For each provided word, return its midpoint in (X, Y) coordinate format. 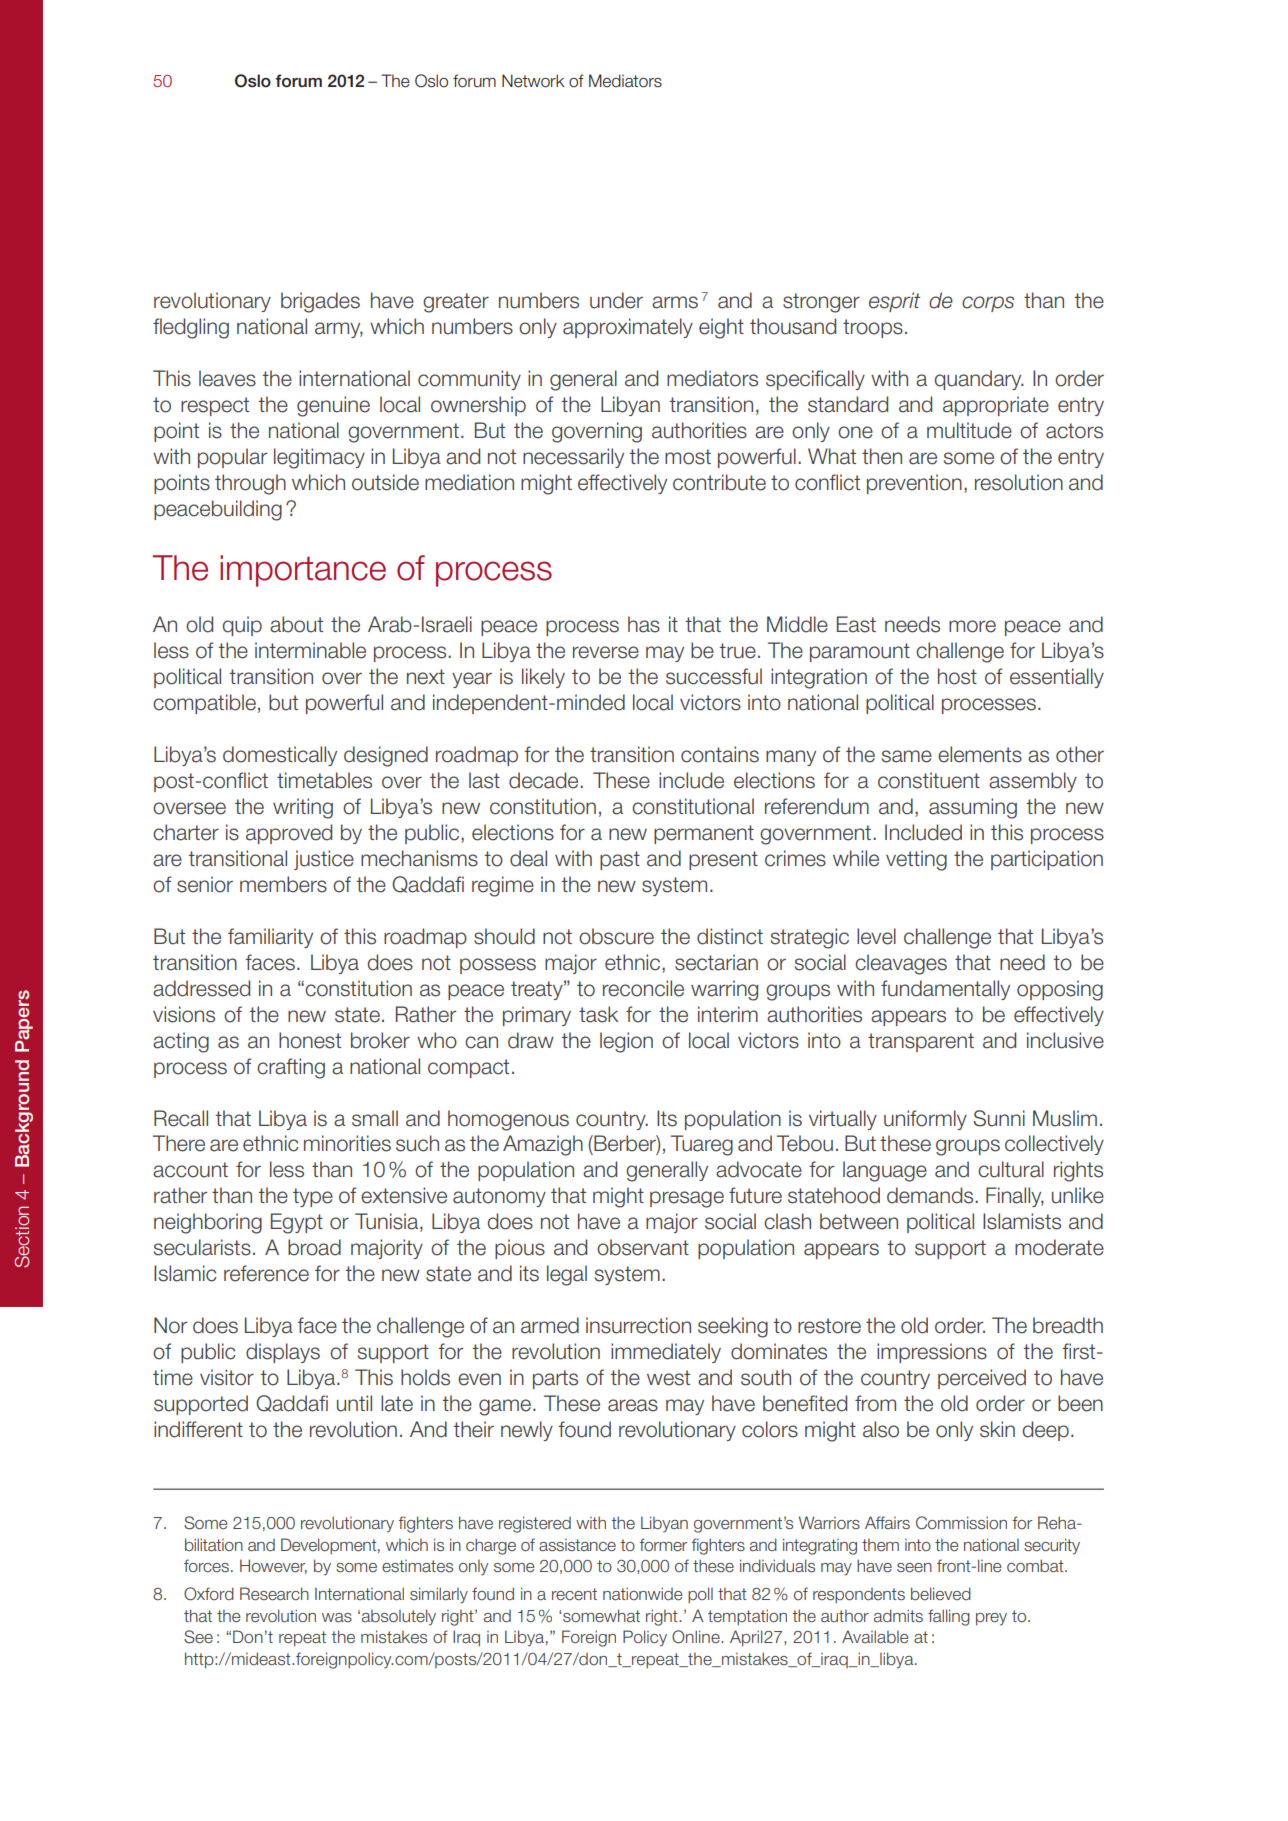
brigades (320, 302)
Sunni (999, 1118)
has (644, 624)
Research (274, 1594)
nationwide (642, 1594)
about (296, 624)
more (972, 626)
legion (626, 1042)
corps (988, 304)
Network (533, 81)
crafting (291, 1068)
